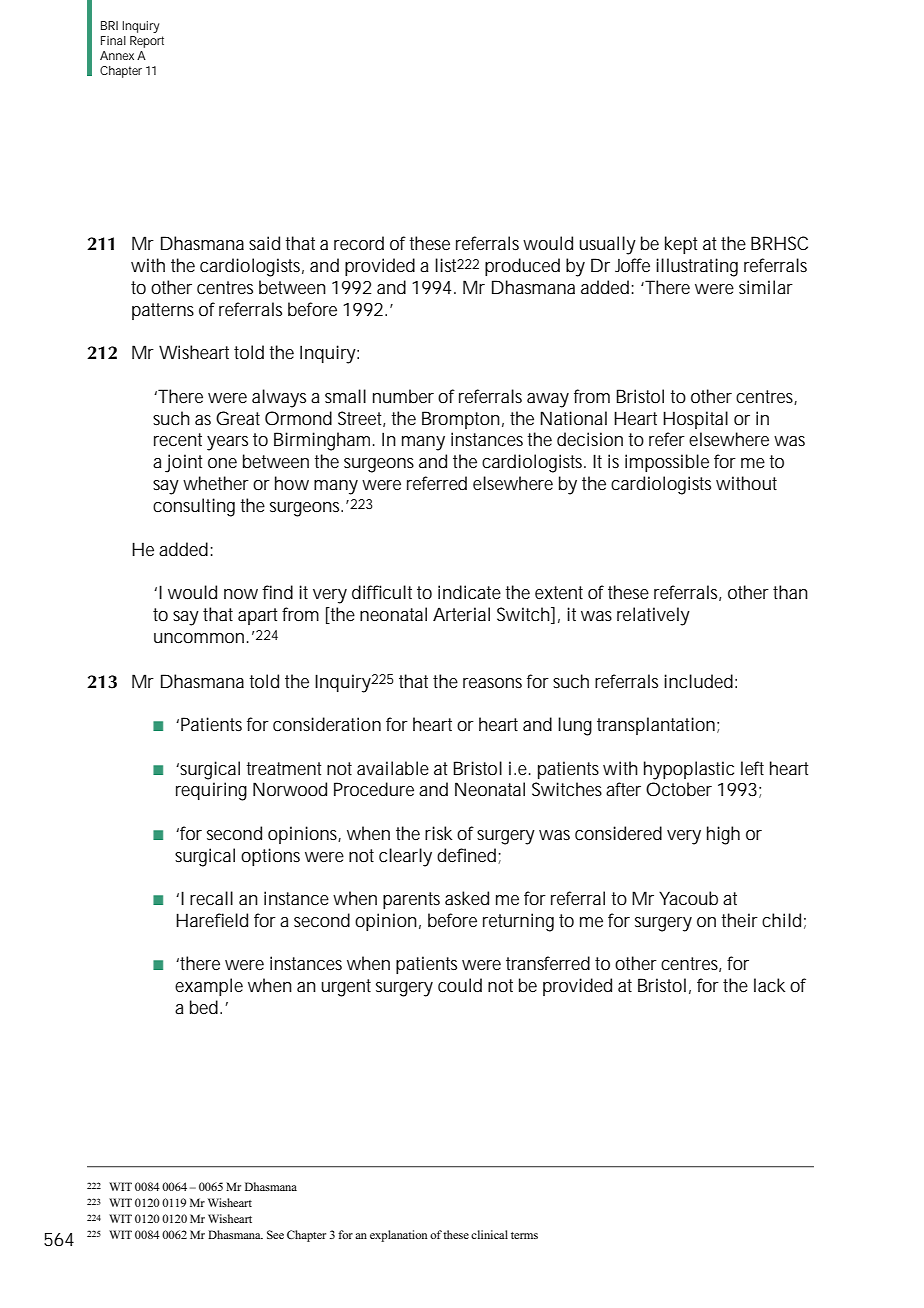 The height and width of the screenshot is (1308, 924). I want to click on Hospital, so click(695, 420).
